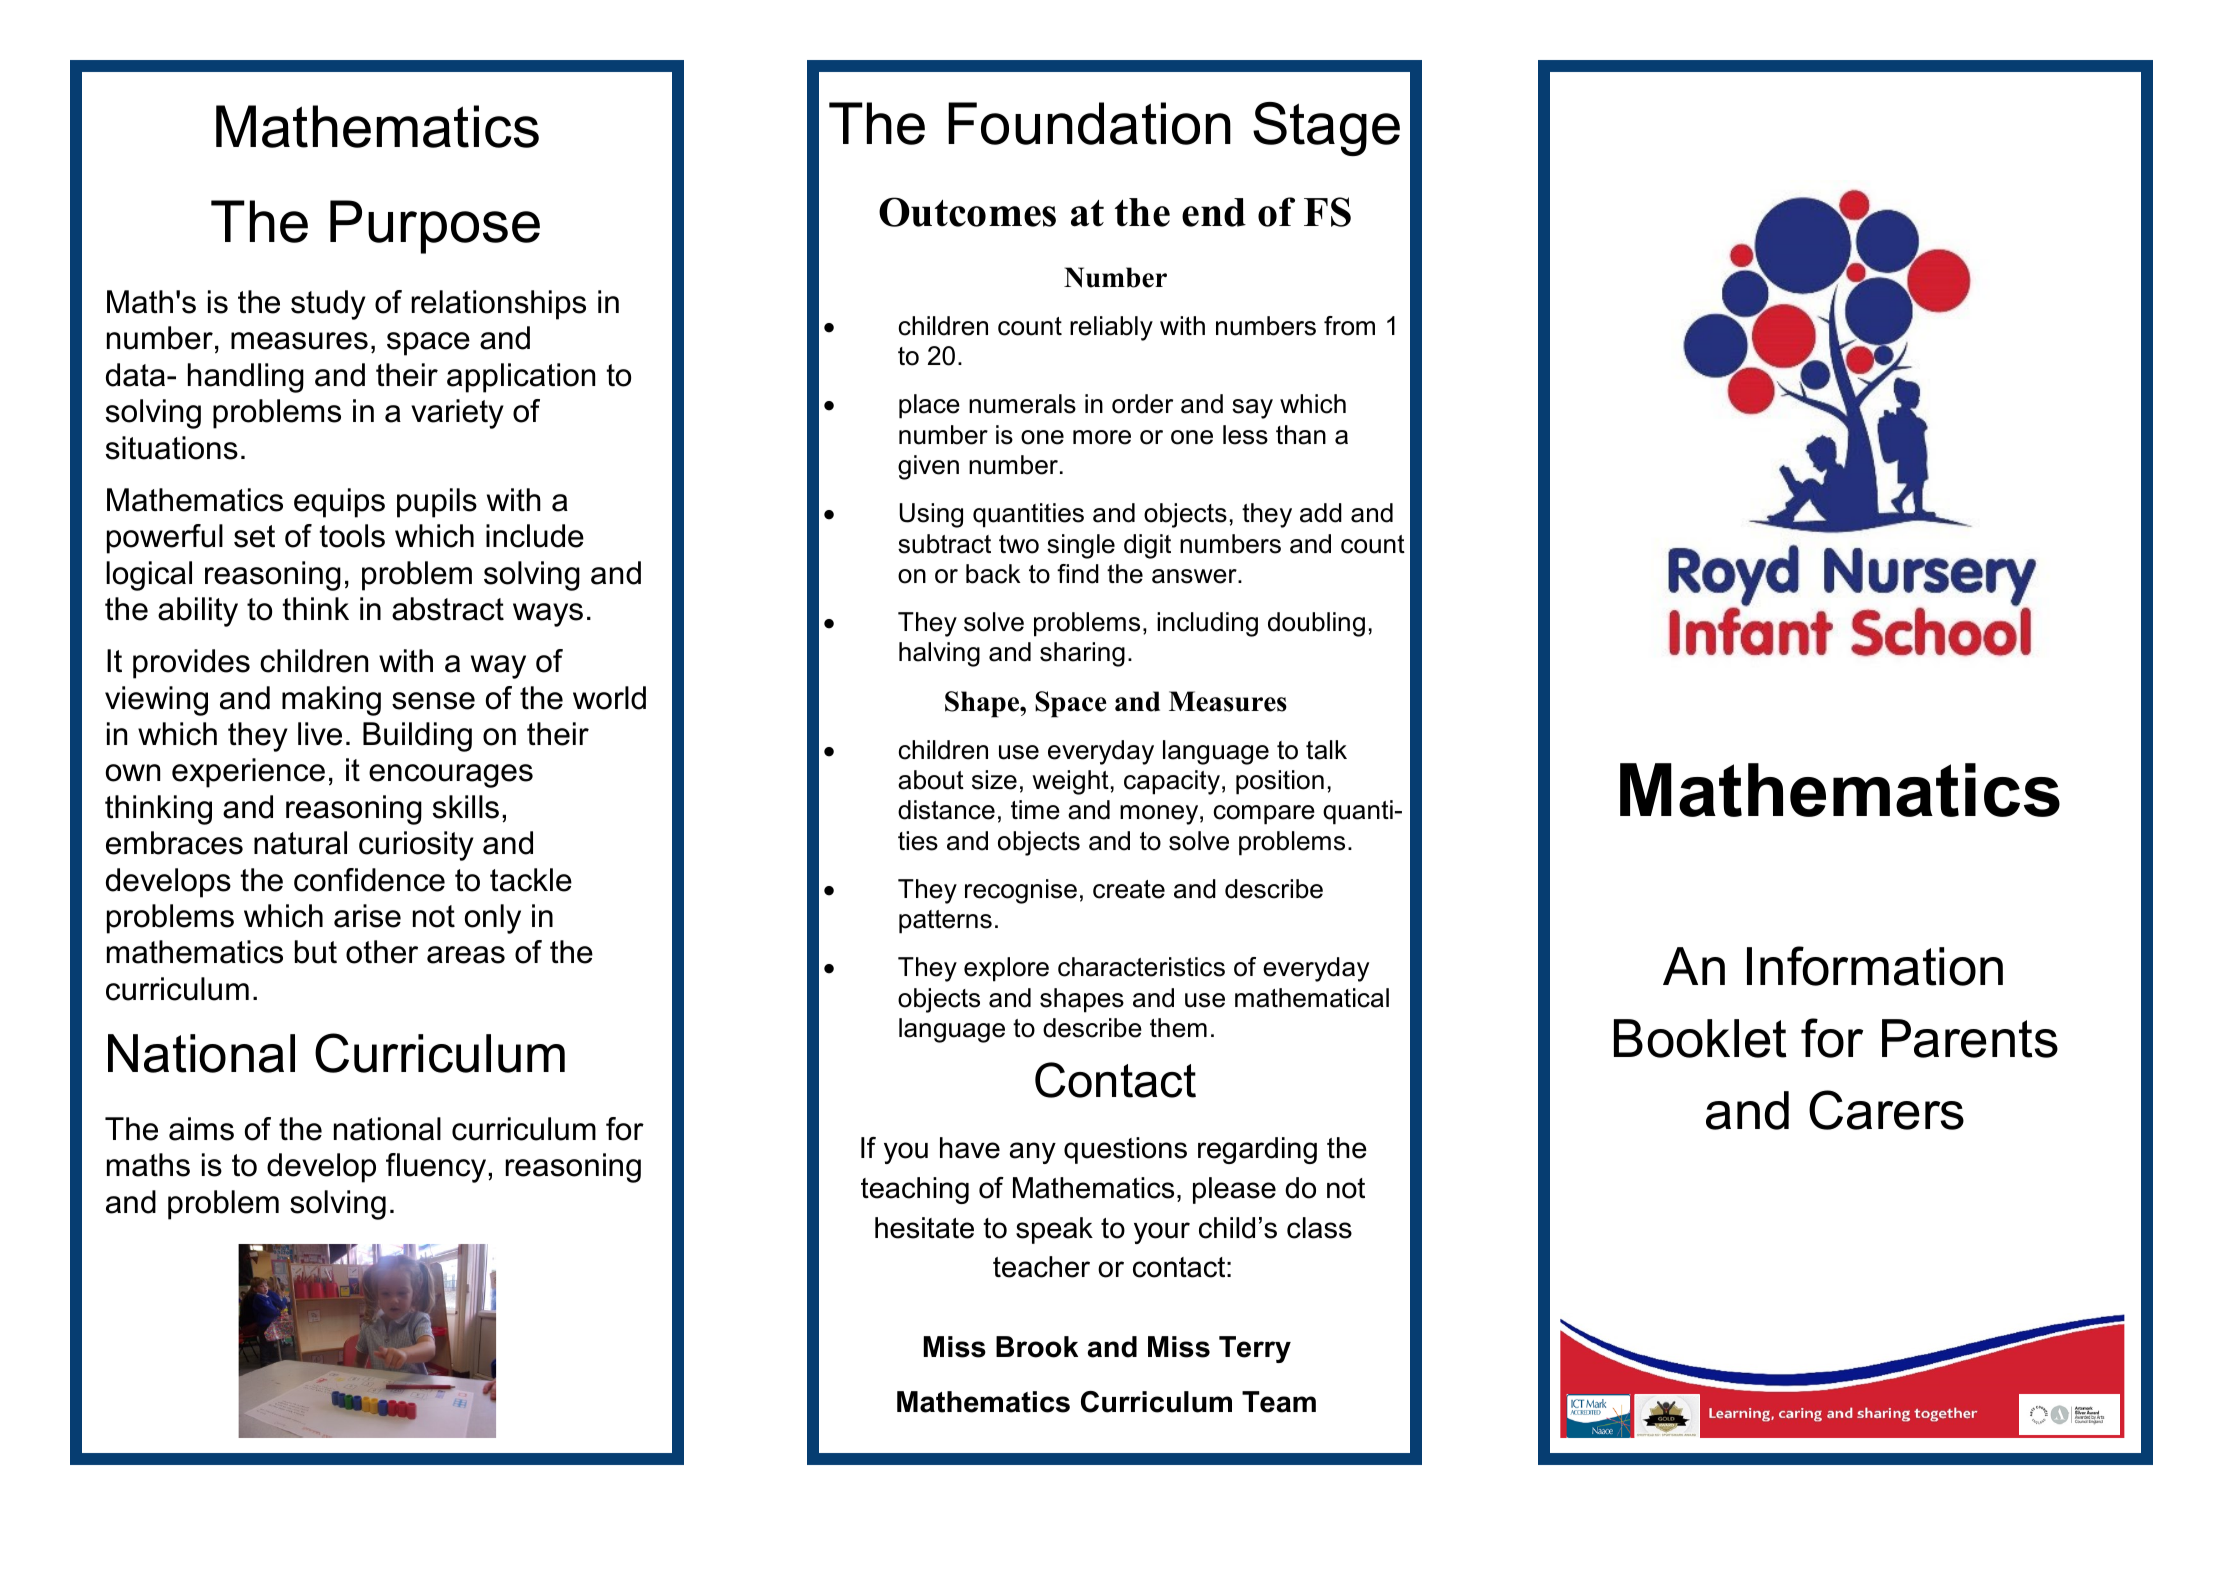 The width and height of the page is (2221, 1570). Describe the element at coordinates (382, 952) in the page. I see `other` at that location.
